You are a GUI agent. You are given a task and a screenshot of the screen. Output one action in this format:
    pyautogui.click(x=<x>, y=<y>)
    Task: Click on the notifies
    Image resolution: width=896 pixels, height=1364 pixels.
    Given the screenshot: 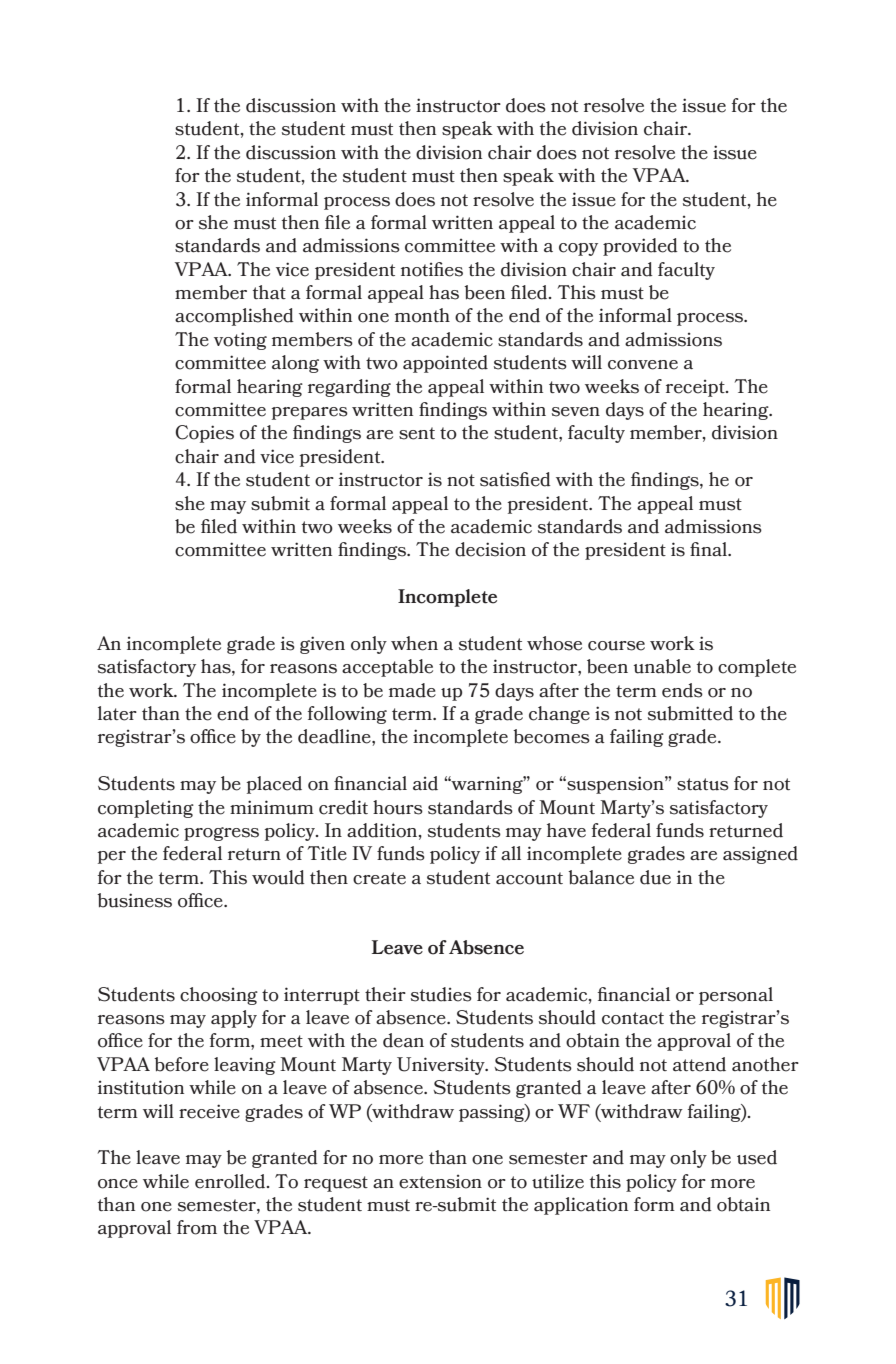 What is the action you would take?
    pyautogui.click(x=432, y=269)
